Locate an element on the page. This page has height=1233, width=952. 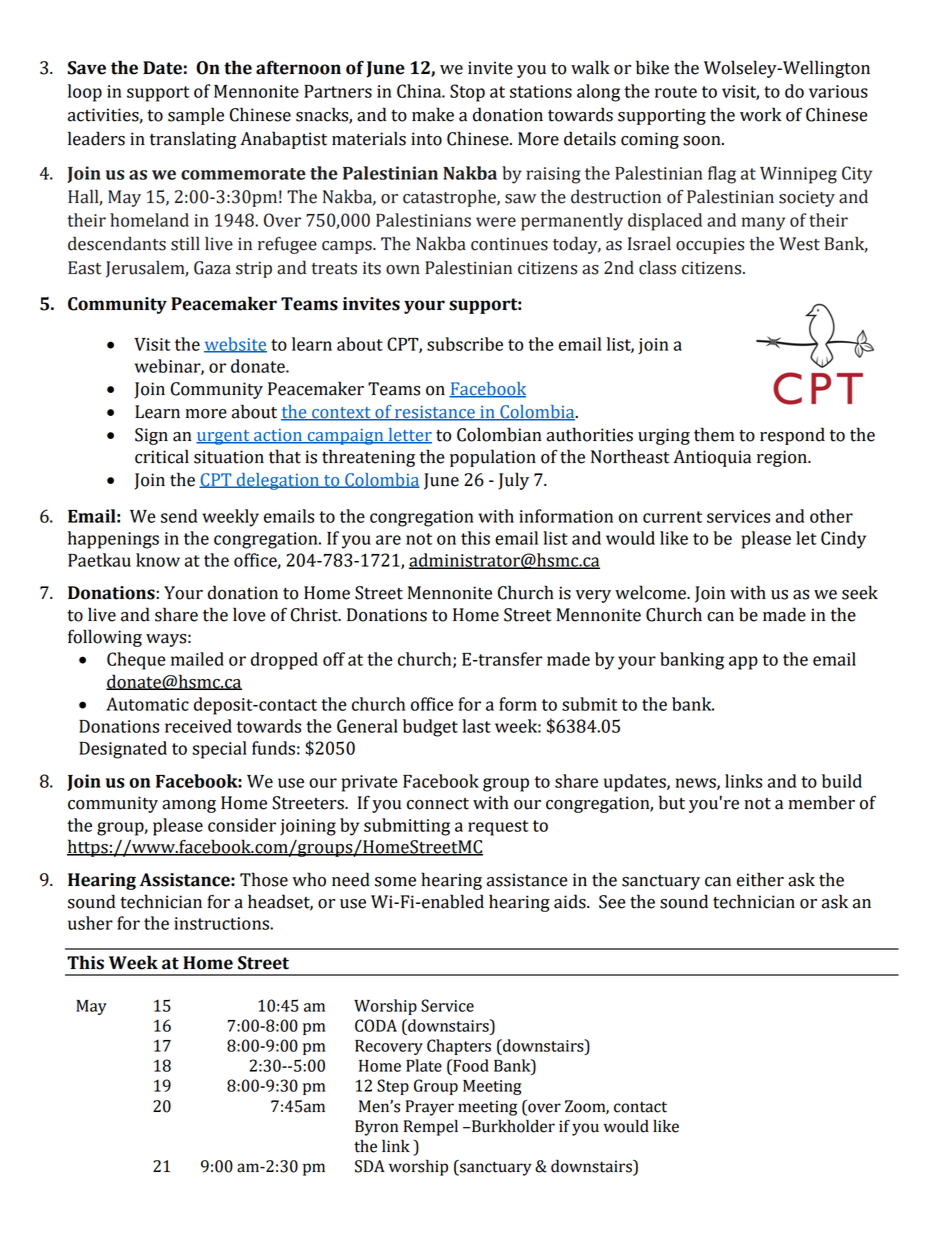
mailed is located at coordinates (197, 659).
